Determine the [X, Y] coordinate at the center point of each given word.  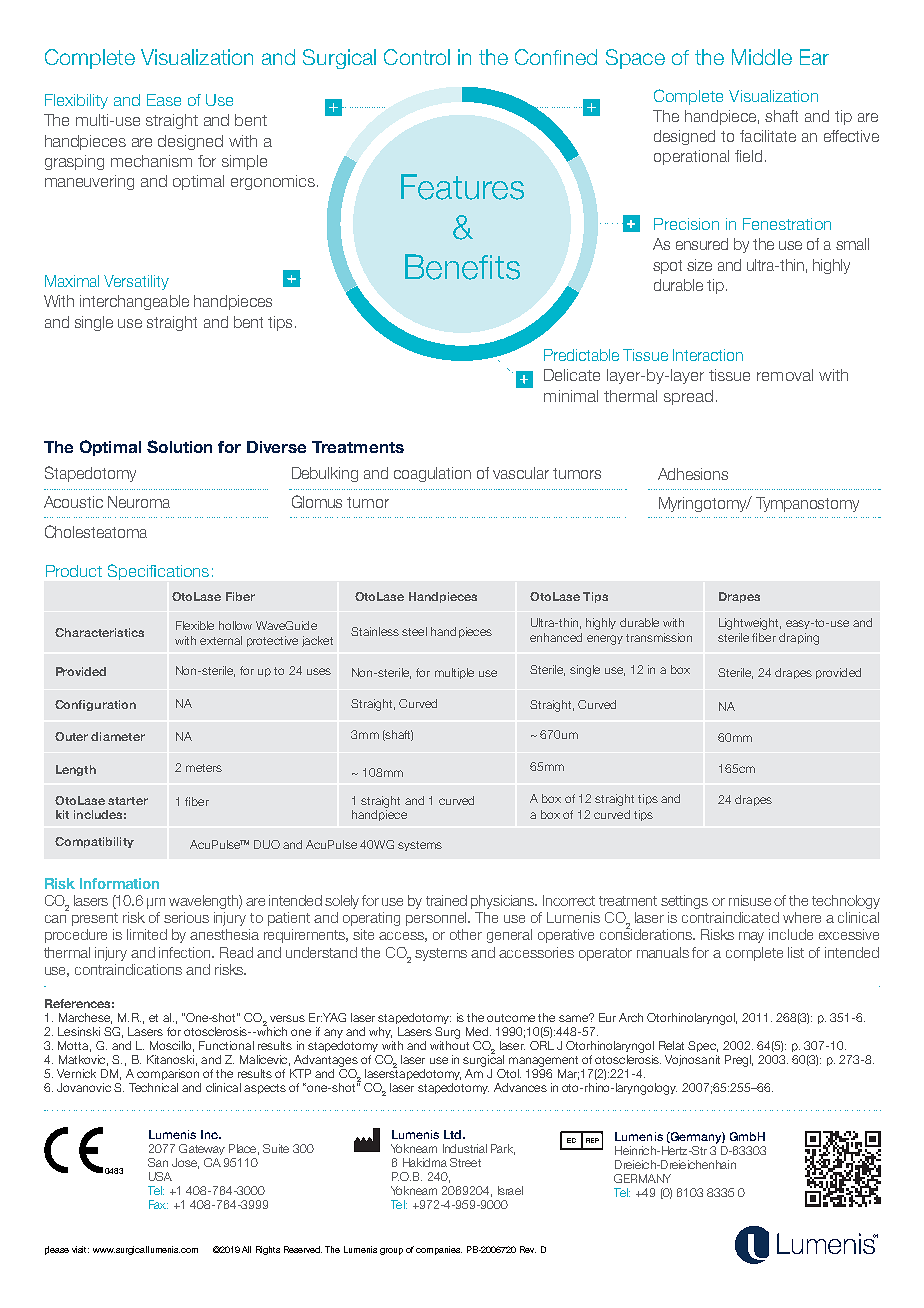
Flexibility [76, 101]
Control [417, 57]
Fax [158, 1204]
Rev [528, 1249]
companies [439, 1250]
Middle [762, 57]
